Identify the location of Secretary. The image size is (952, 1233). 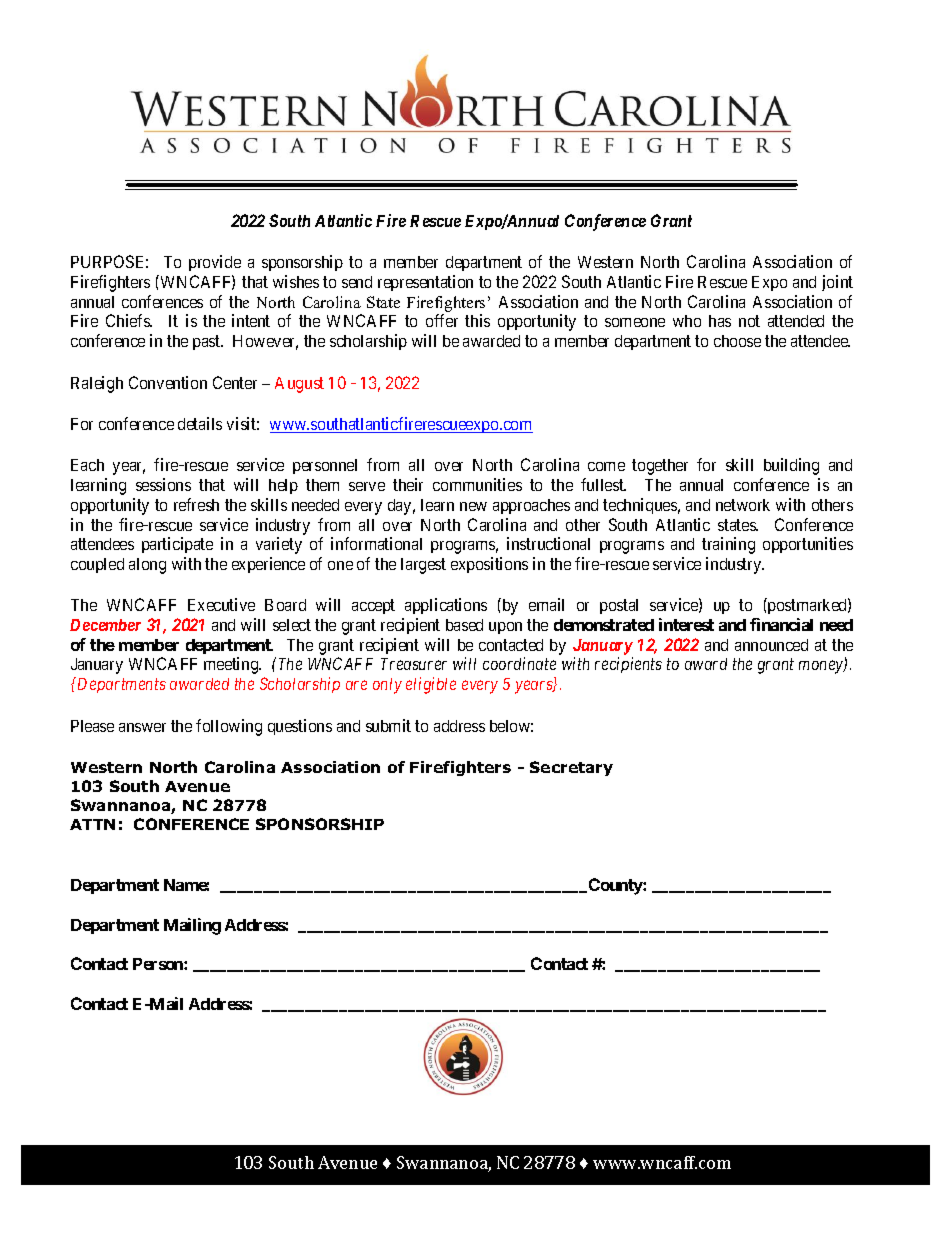
(571, 768).
